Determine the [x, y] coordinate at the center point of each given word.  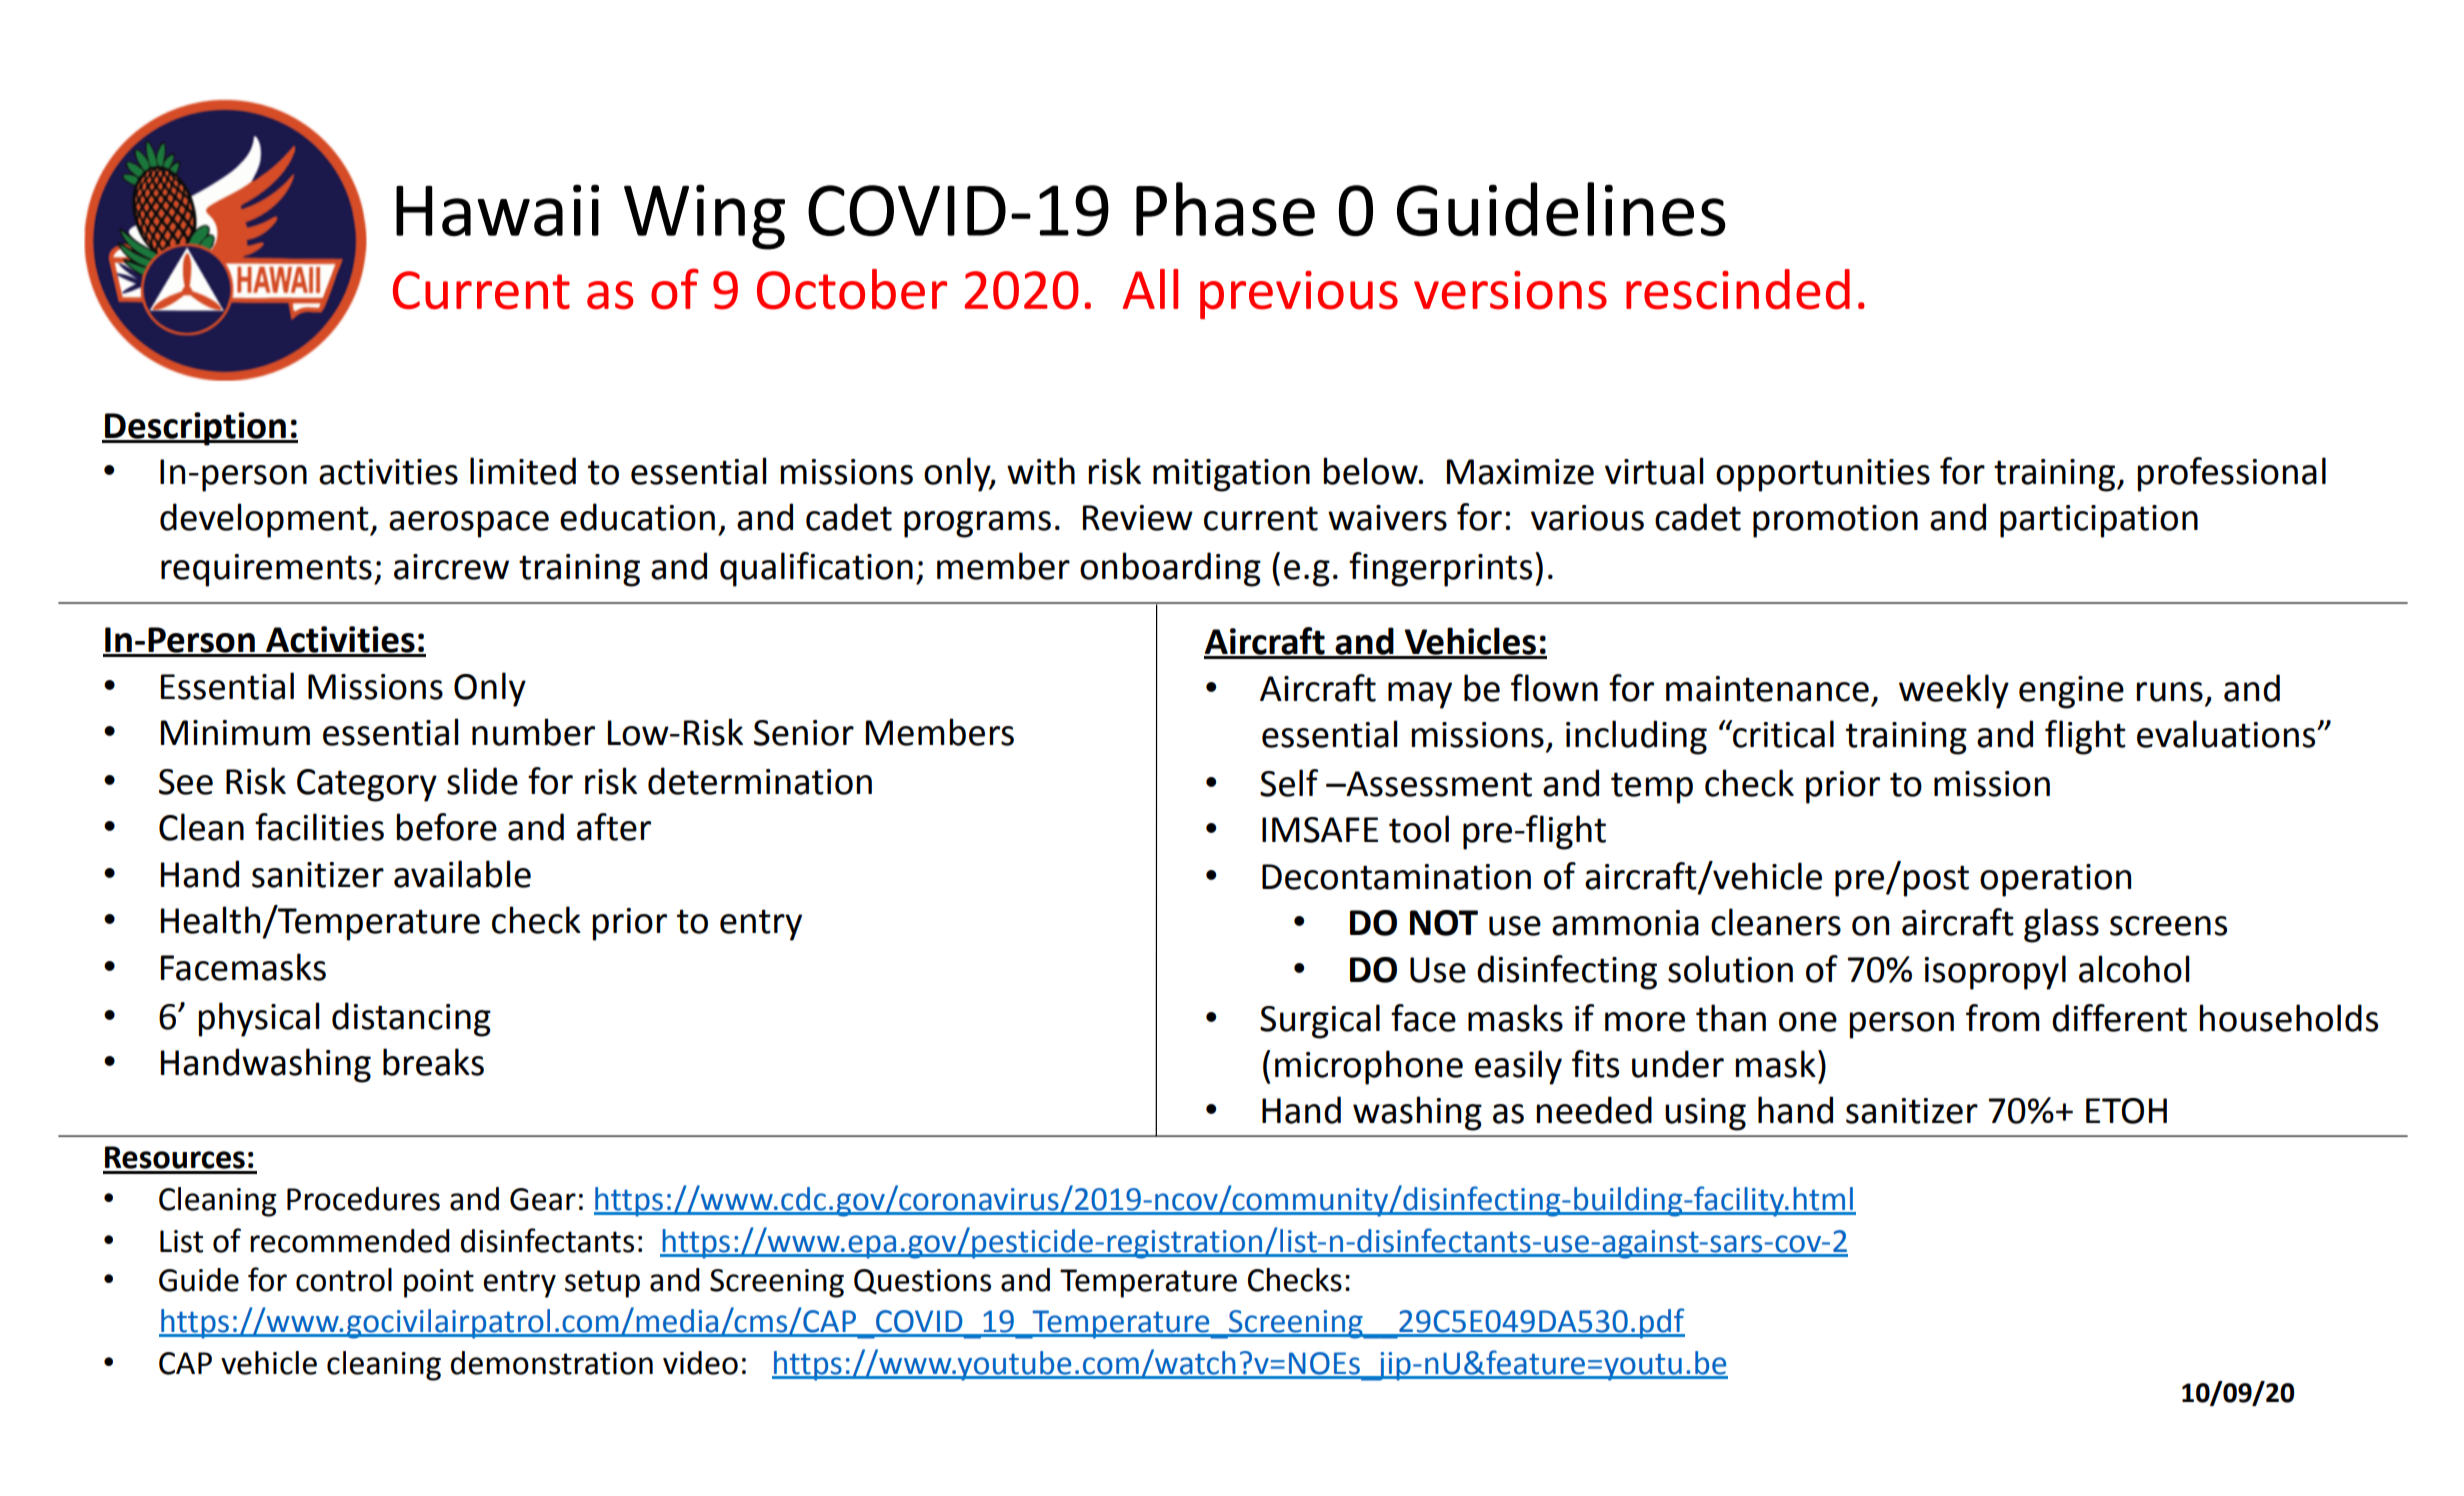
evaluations [2227, 734]
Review [1138, 518]
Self [1289, 783]
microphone [1369, 1067]
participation [2099, 521]
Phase [1225, 209]
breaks [433, 1062]
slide [482, 781]
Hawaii [497, 210]
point [439, 1283]
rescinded [1738, 289]
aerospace [469, 524]
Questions [922, 1281]
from [2003, 1018]
